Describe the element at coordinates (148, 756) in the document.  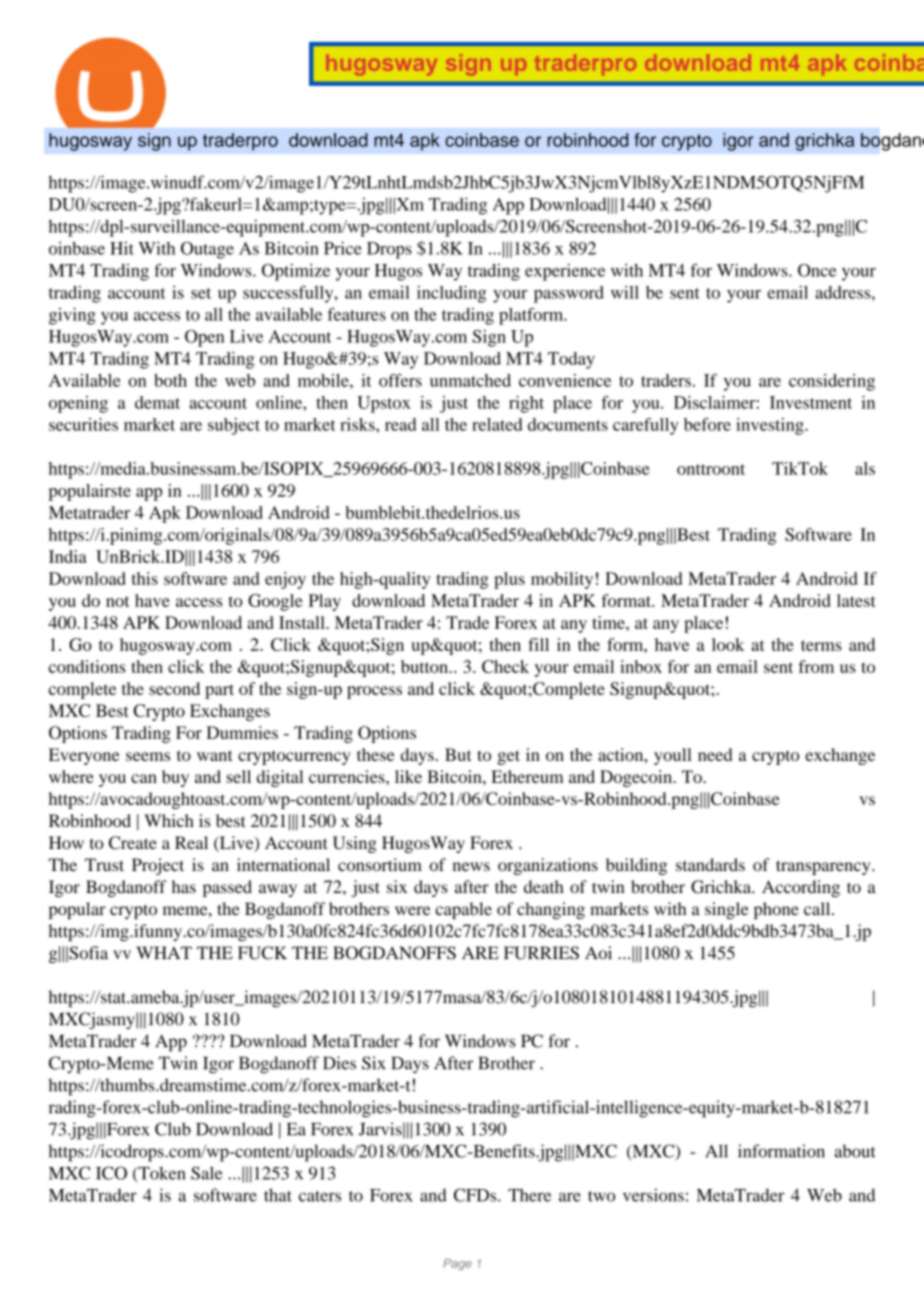
I see `seems` at that location.
